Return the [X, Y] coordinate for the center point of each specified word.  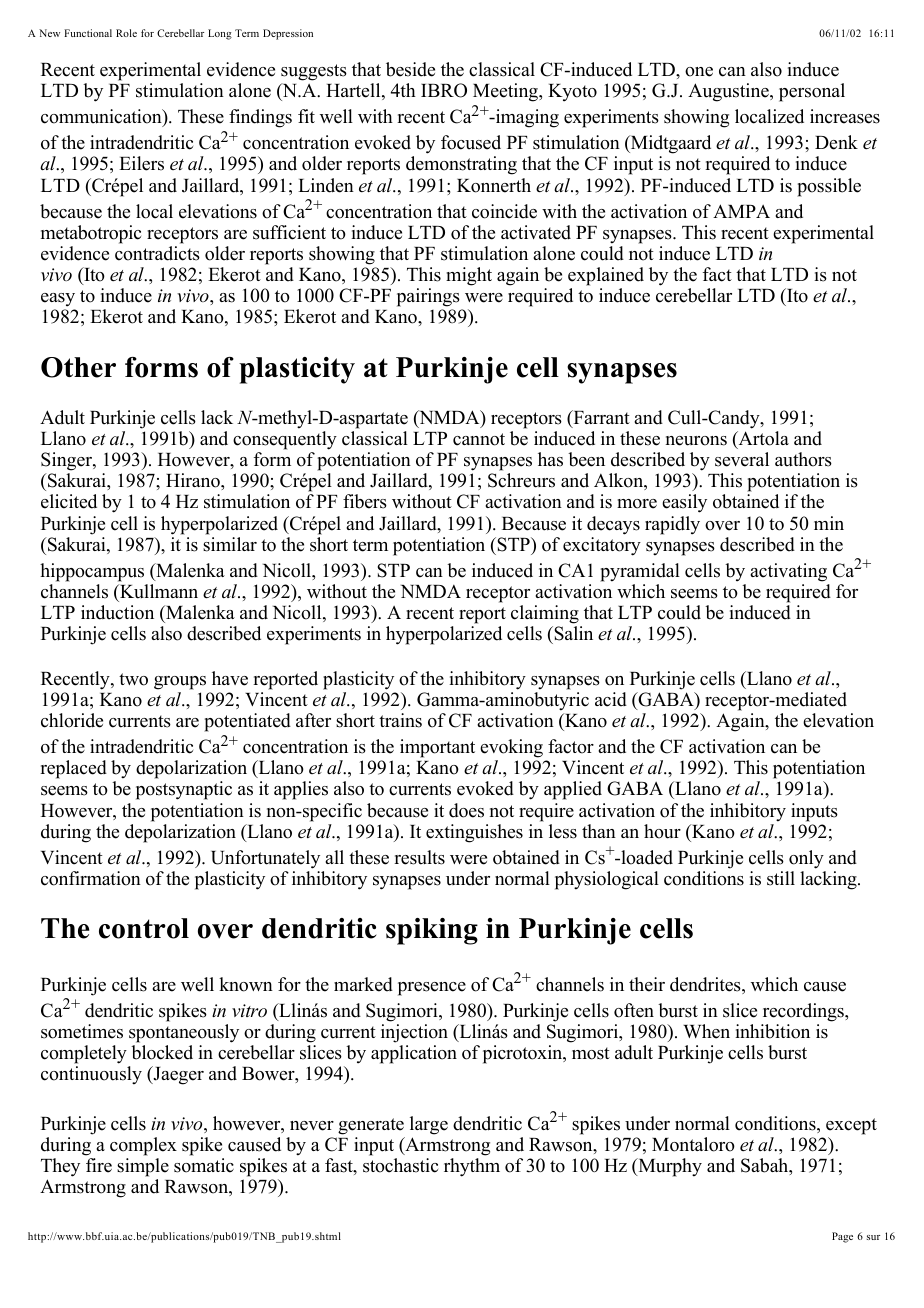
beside [410, 69]
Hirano [194, 480]
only [806, 859]
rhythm [472, 1167]
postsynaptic [184, 790]
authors [803, 459]
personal [812, 92]
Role [126, 33]
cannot [479, 439]
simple [143, 1167]
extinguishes [474, 833]
